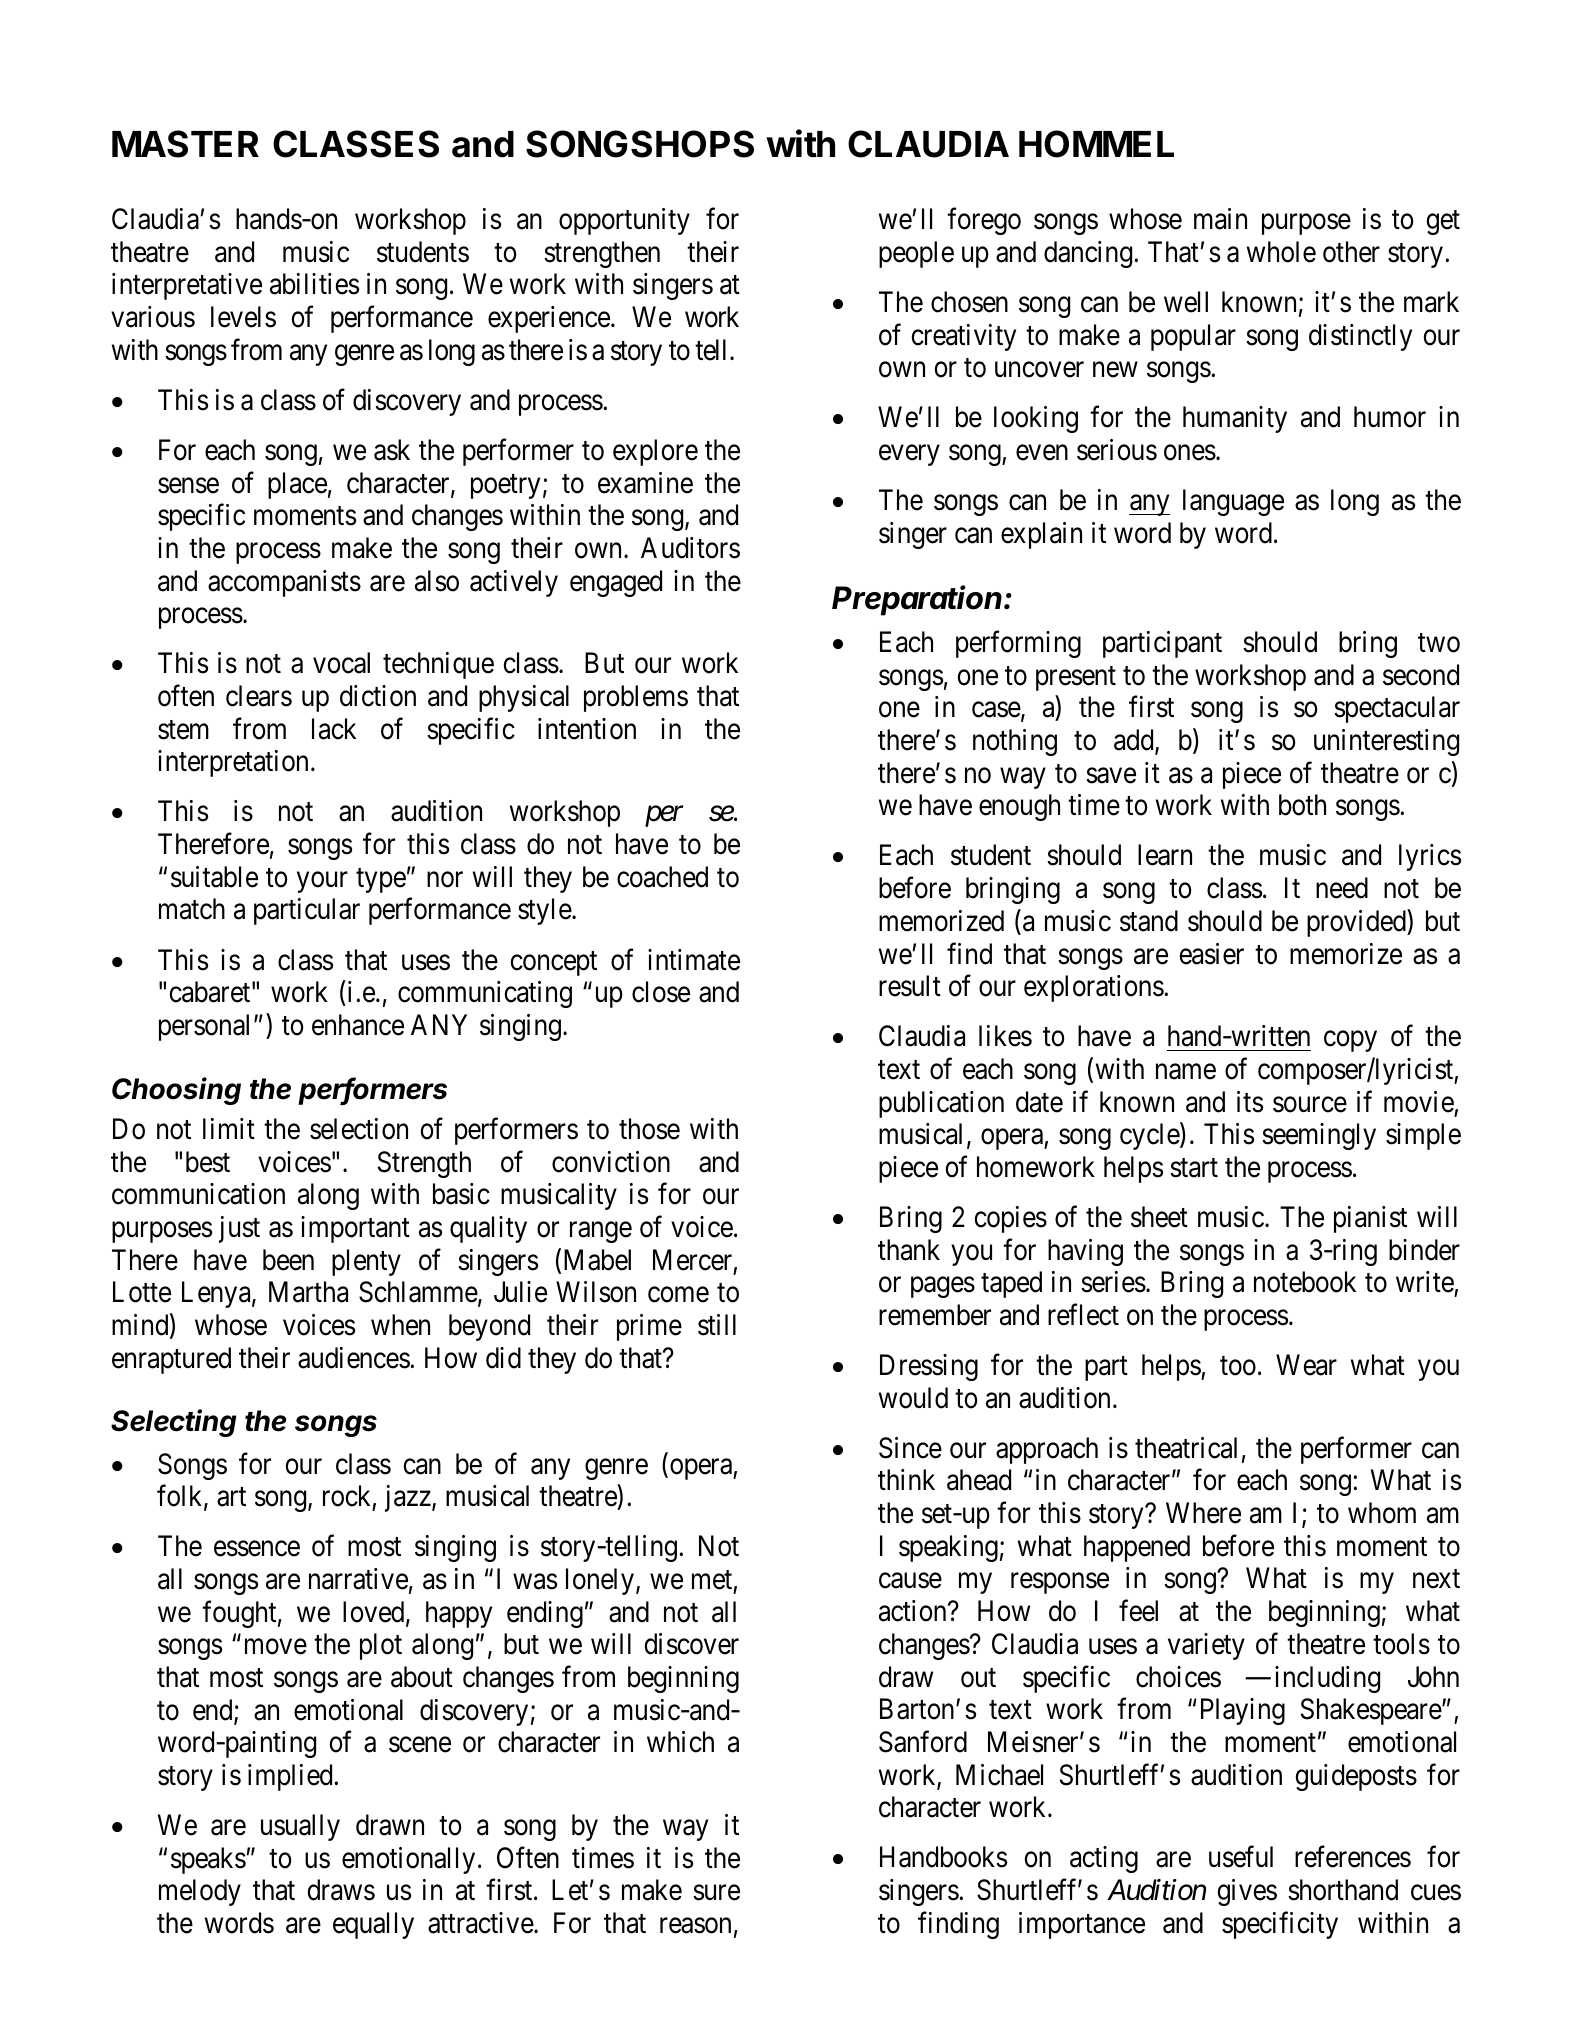  I want to click on people, so click(916, 254).
